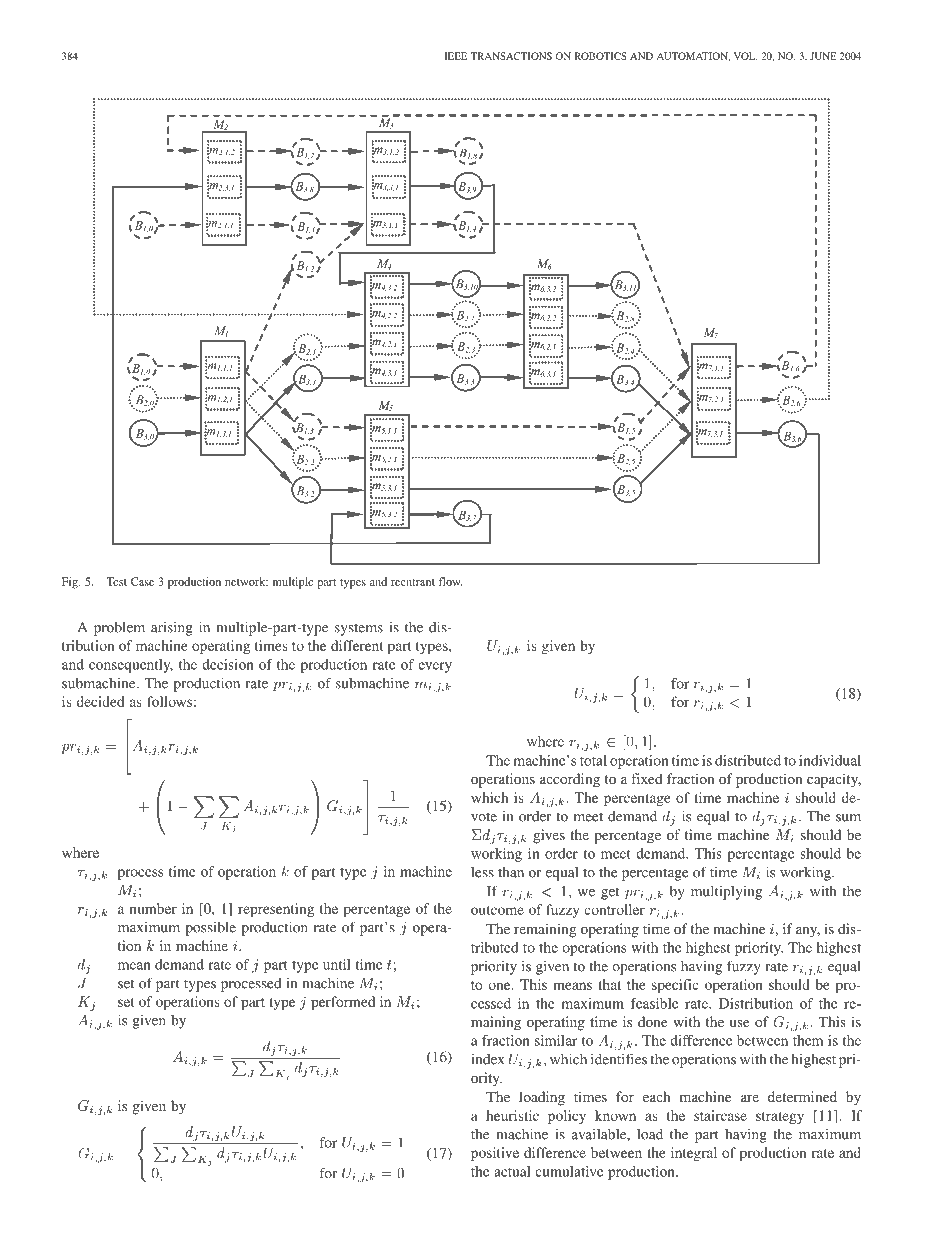 This document has width=952, height=1233. I want to click on arising, so click(172, 628).
